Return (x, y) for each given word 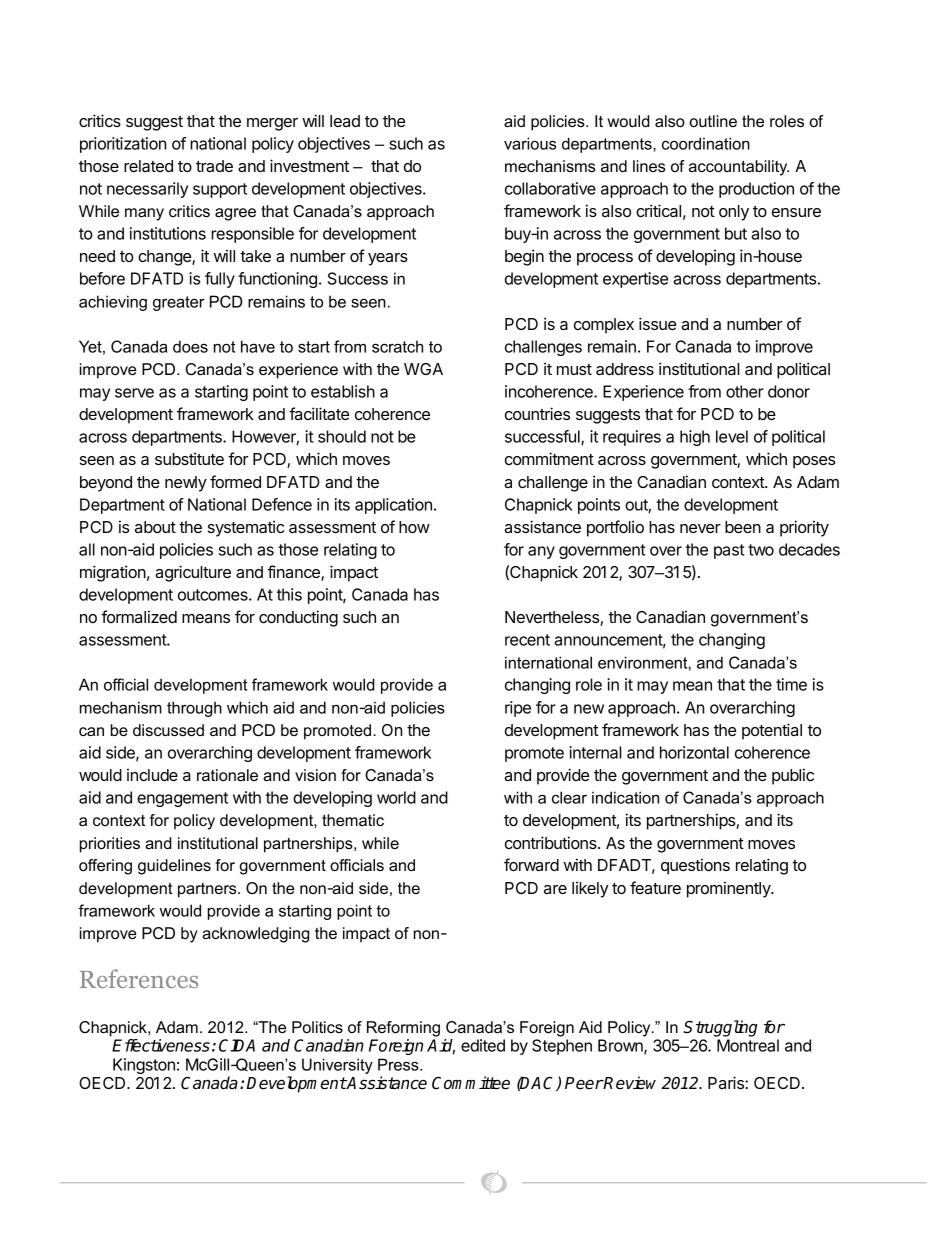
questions (695, 866)
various (530, 143)
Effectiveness (161, 1045)
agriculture (193, 573)
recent (527, 640)
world (396, 797)
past (729, 551)
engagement (182, 799)
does (190, 346)
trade (214, 166)
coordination (706, 143)
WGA (423, 369)
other (745, 391)
